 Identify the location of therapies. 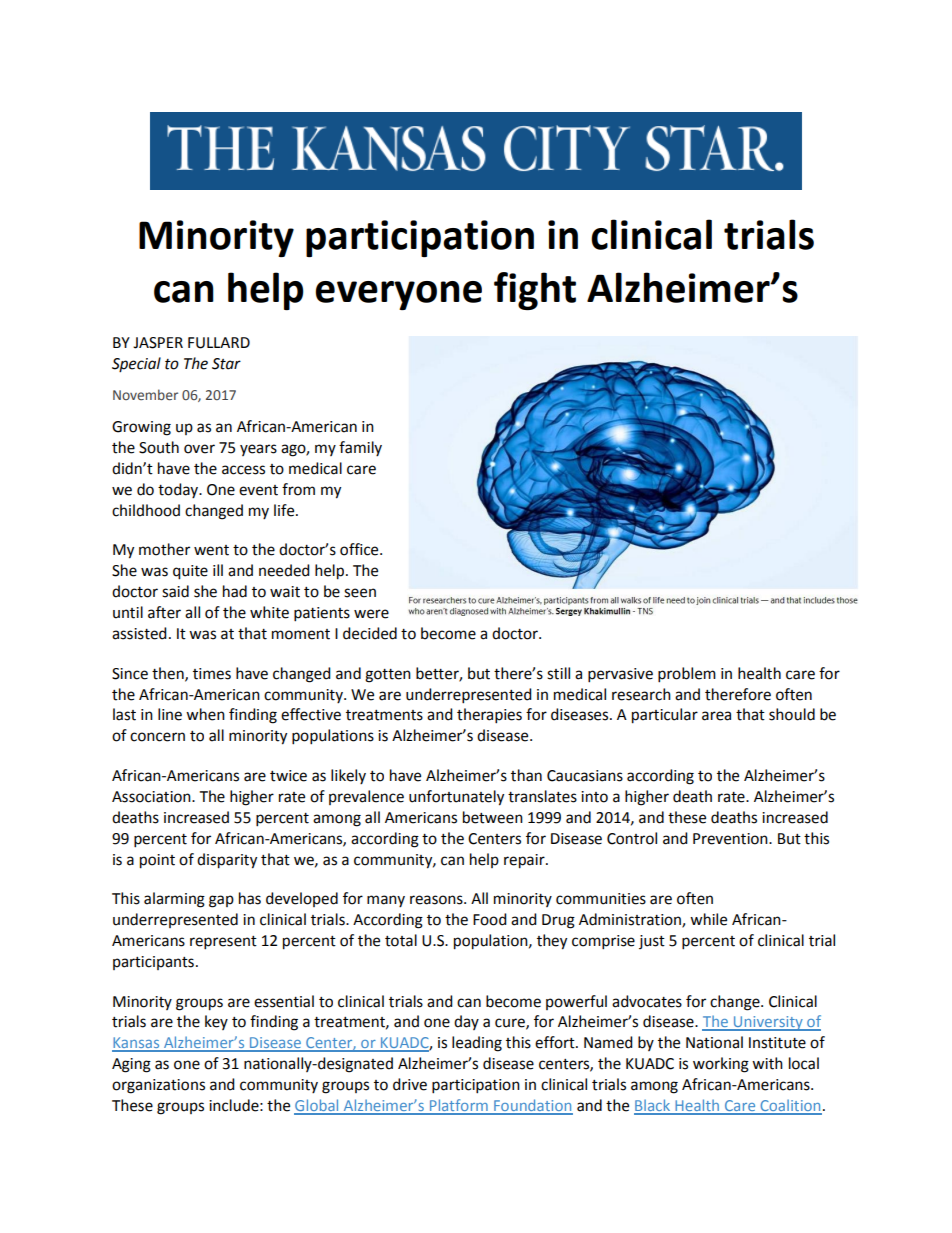
(489, 716).
